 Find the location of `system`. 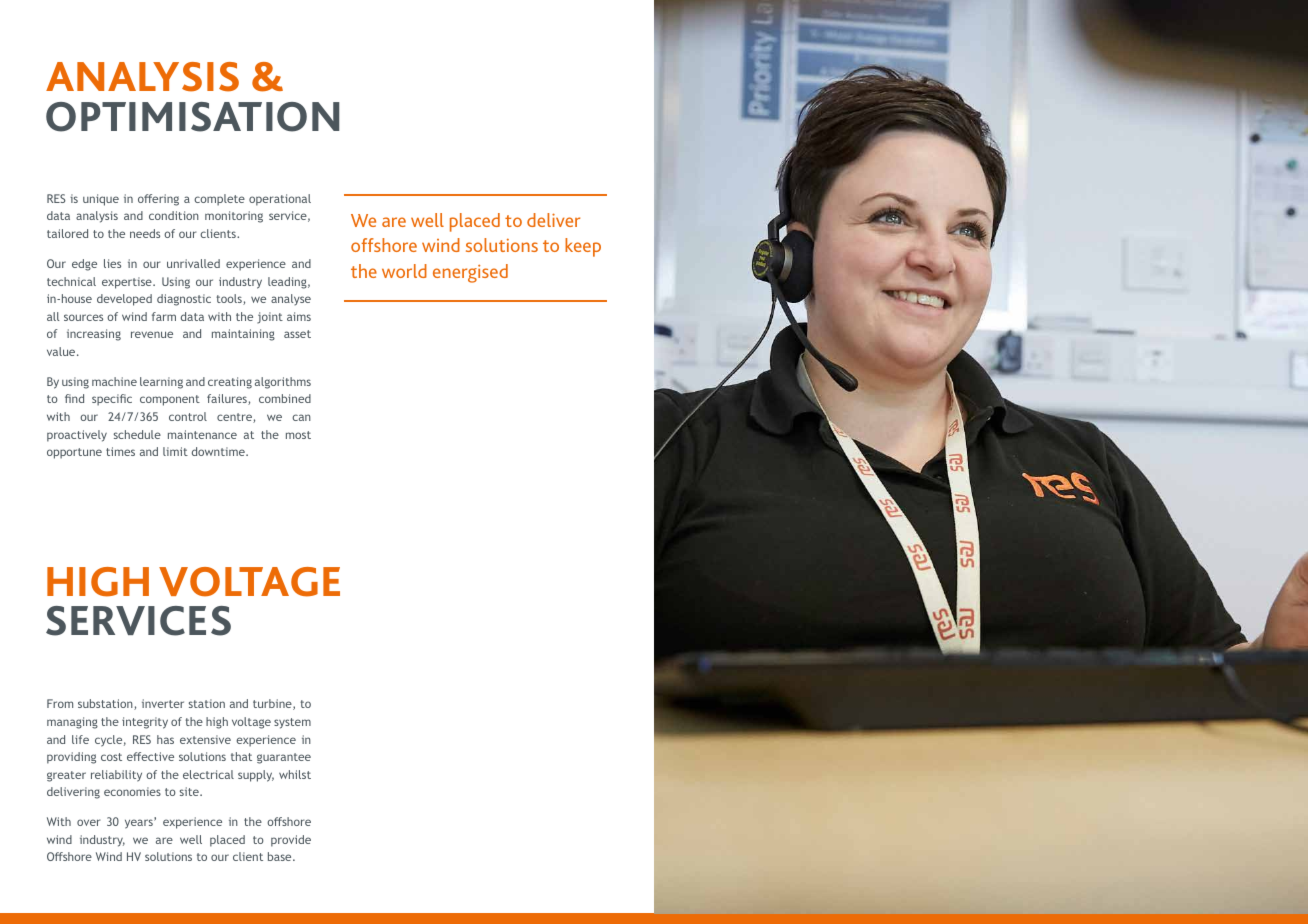

system is located at coordinates (292, 723).
